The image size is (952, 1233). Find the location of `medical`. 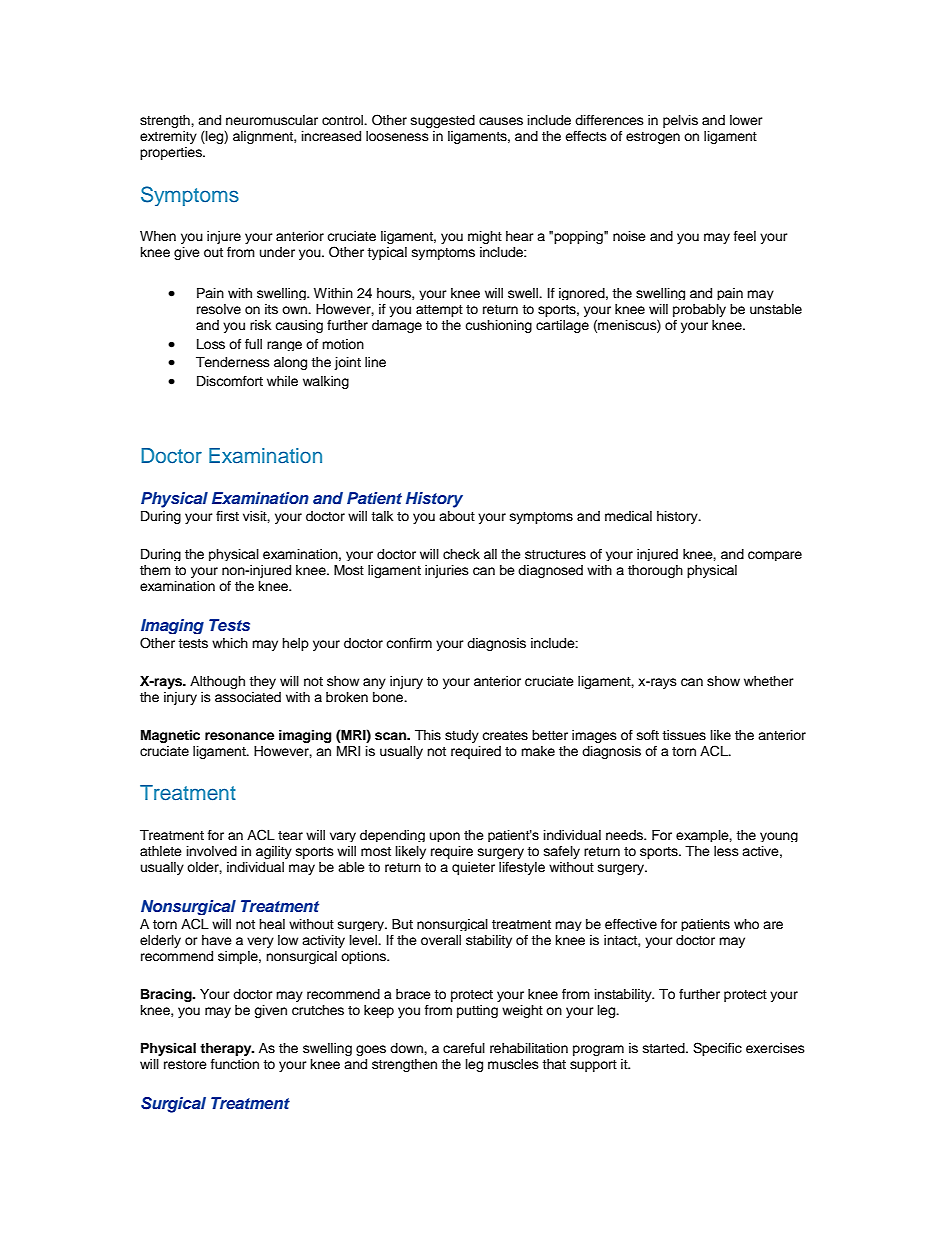

medical is located at coordinates (628, 516).
